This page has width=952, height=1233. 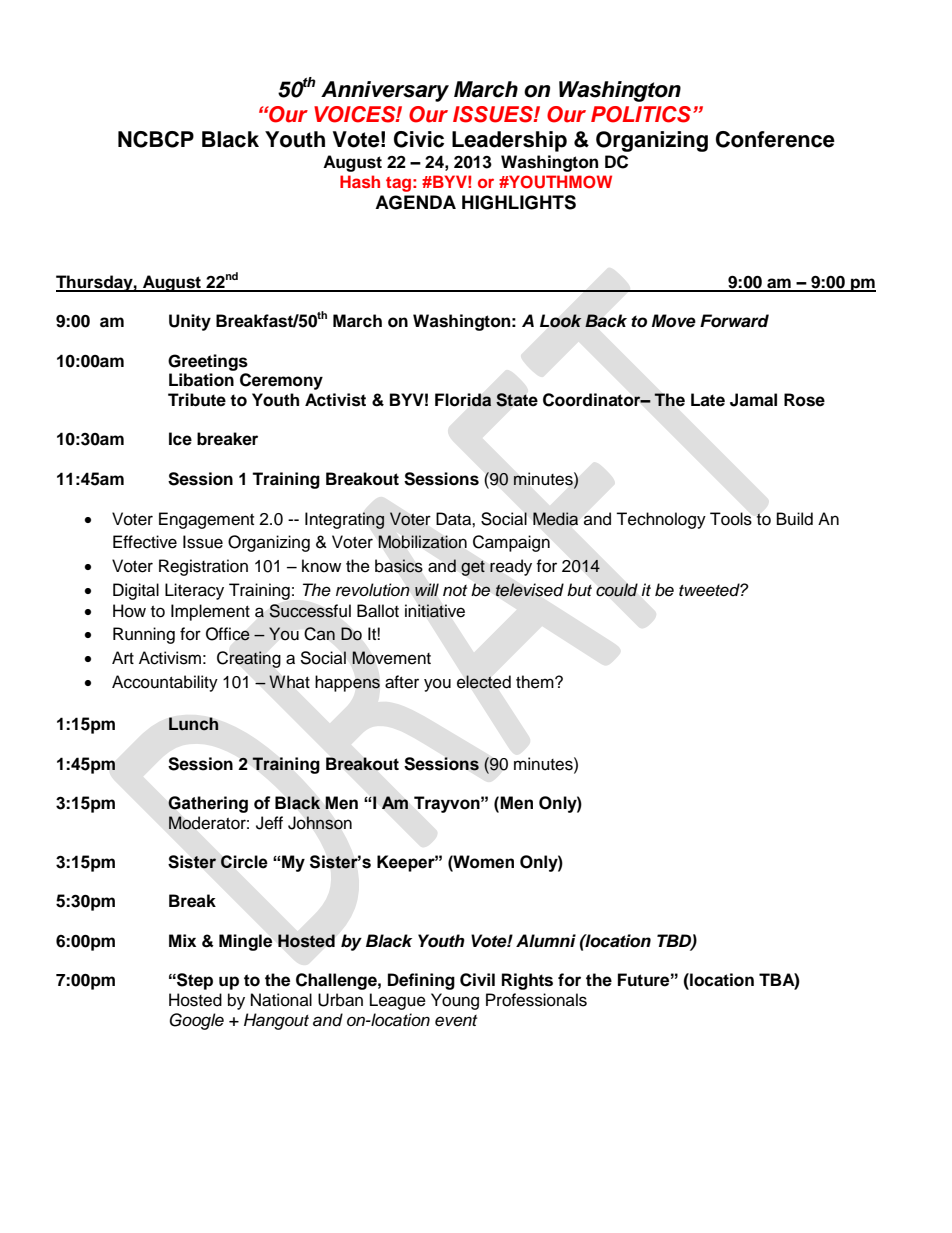 What do you see at coordinates (536, 1000) in the page?
I see `Professionals` at bounding box center [536, 1000].
